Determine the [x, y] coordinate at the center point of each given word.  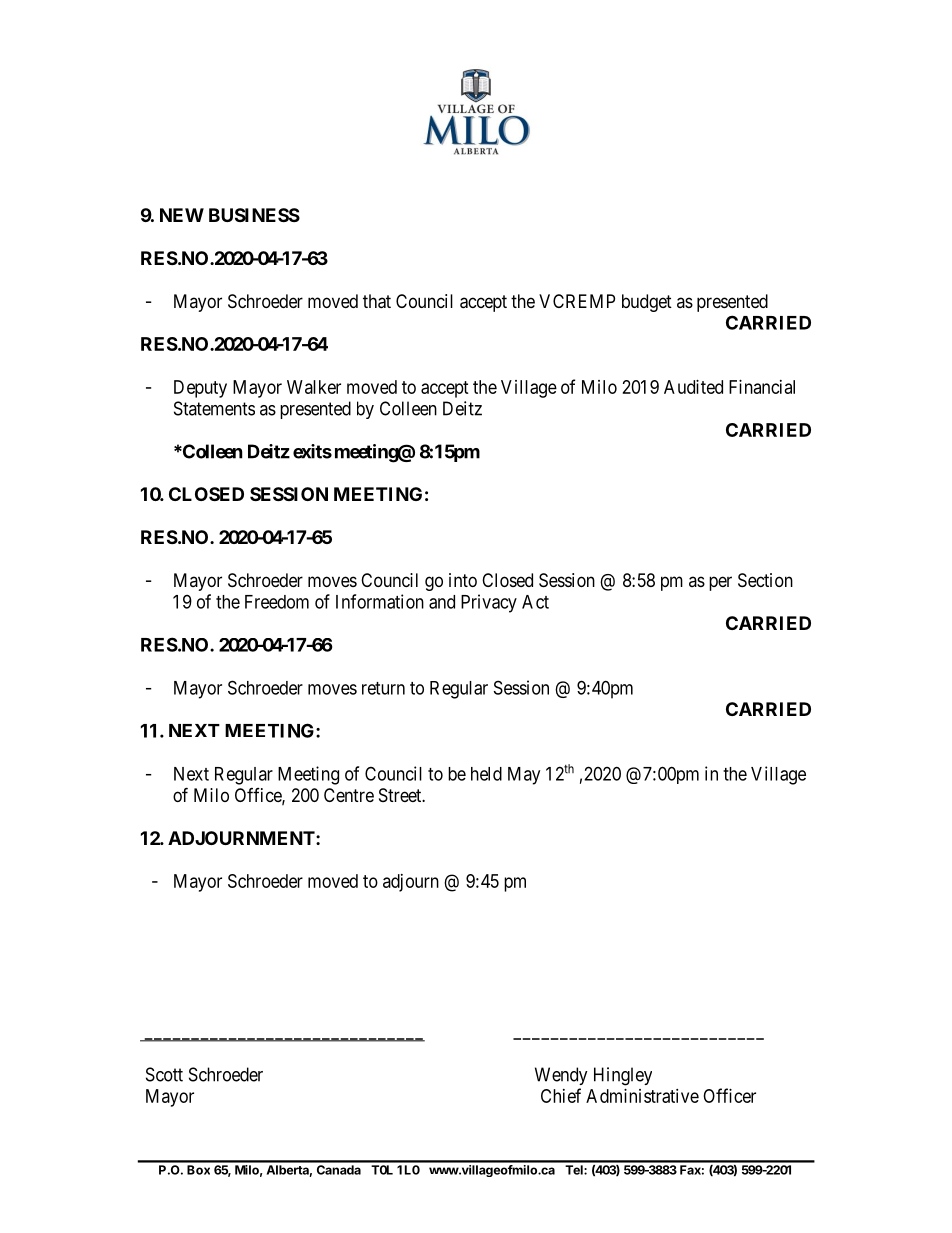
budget [647, 303]
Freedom [277, 602]
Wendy [561, 1076]
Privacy [489, 603]
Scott [164, 1074]
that [377, 301]
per [720, 583]
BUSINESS [254, 215]
